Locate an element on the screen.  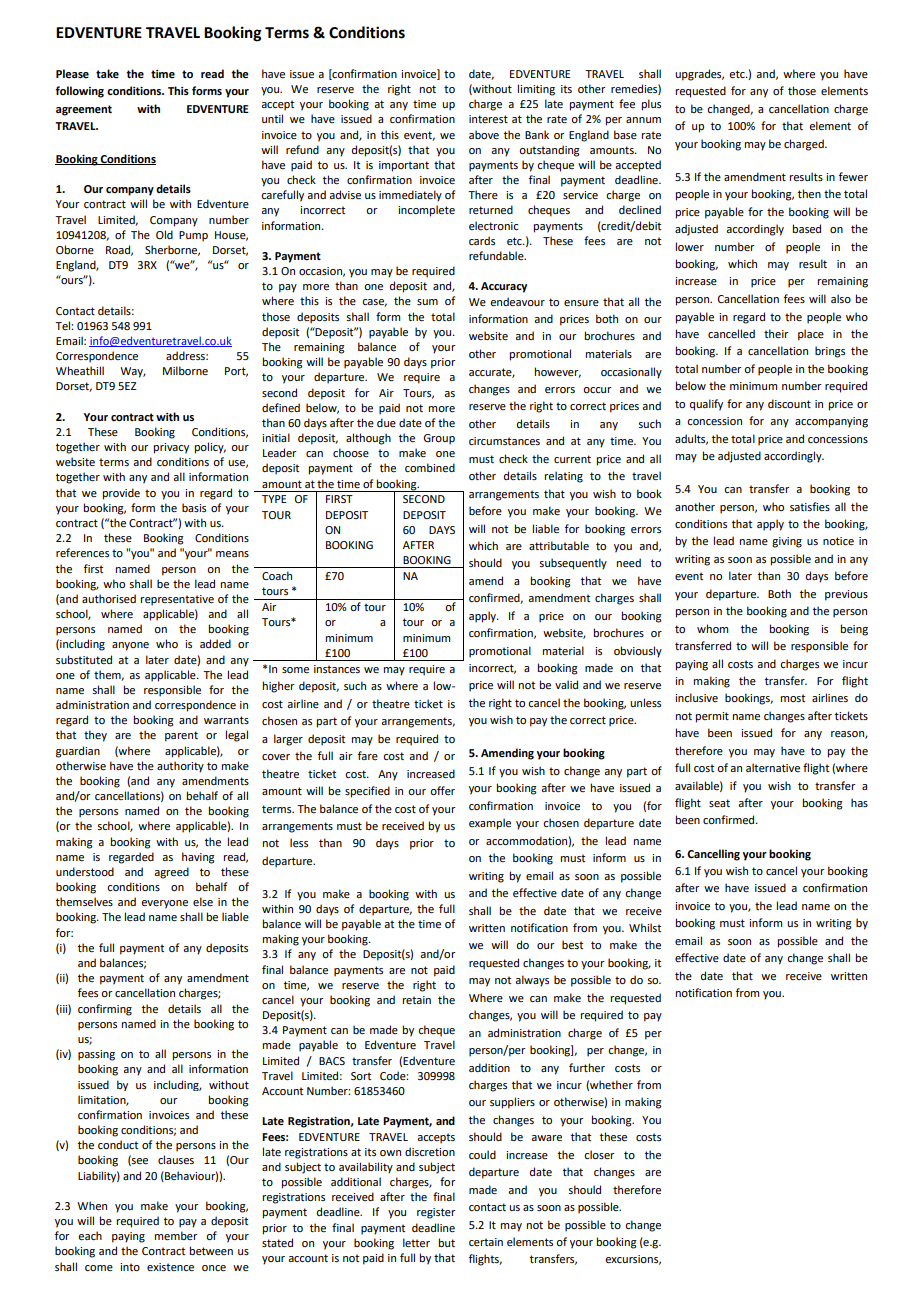
interest is located at coordinates (488, 119).
